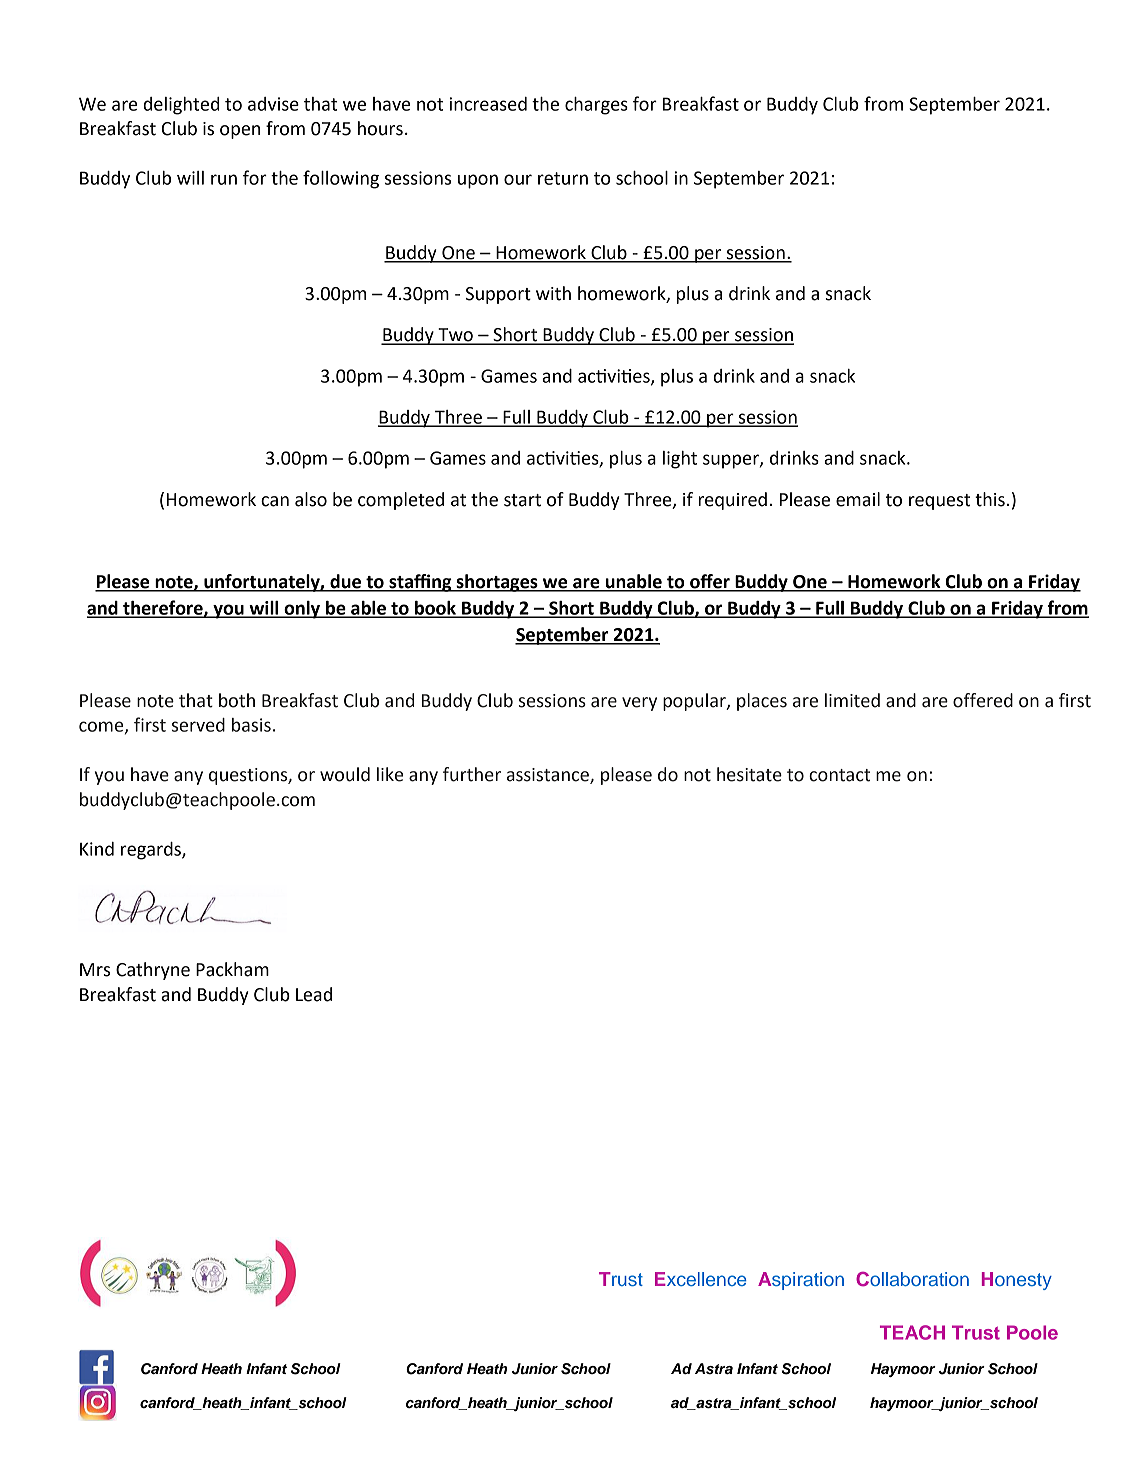 Image resolution: width=1128 pixels, height=1460 pixels. I want to click on Excellence, so click(701, 1279).
